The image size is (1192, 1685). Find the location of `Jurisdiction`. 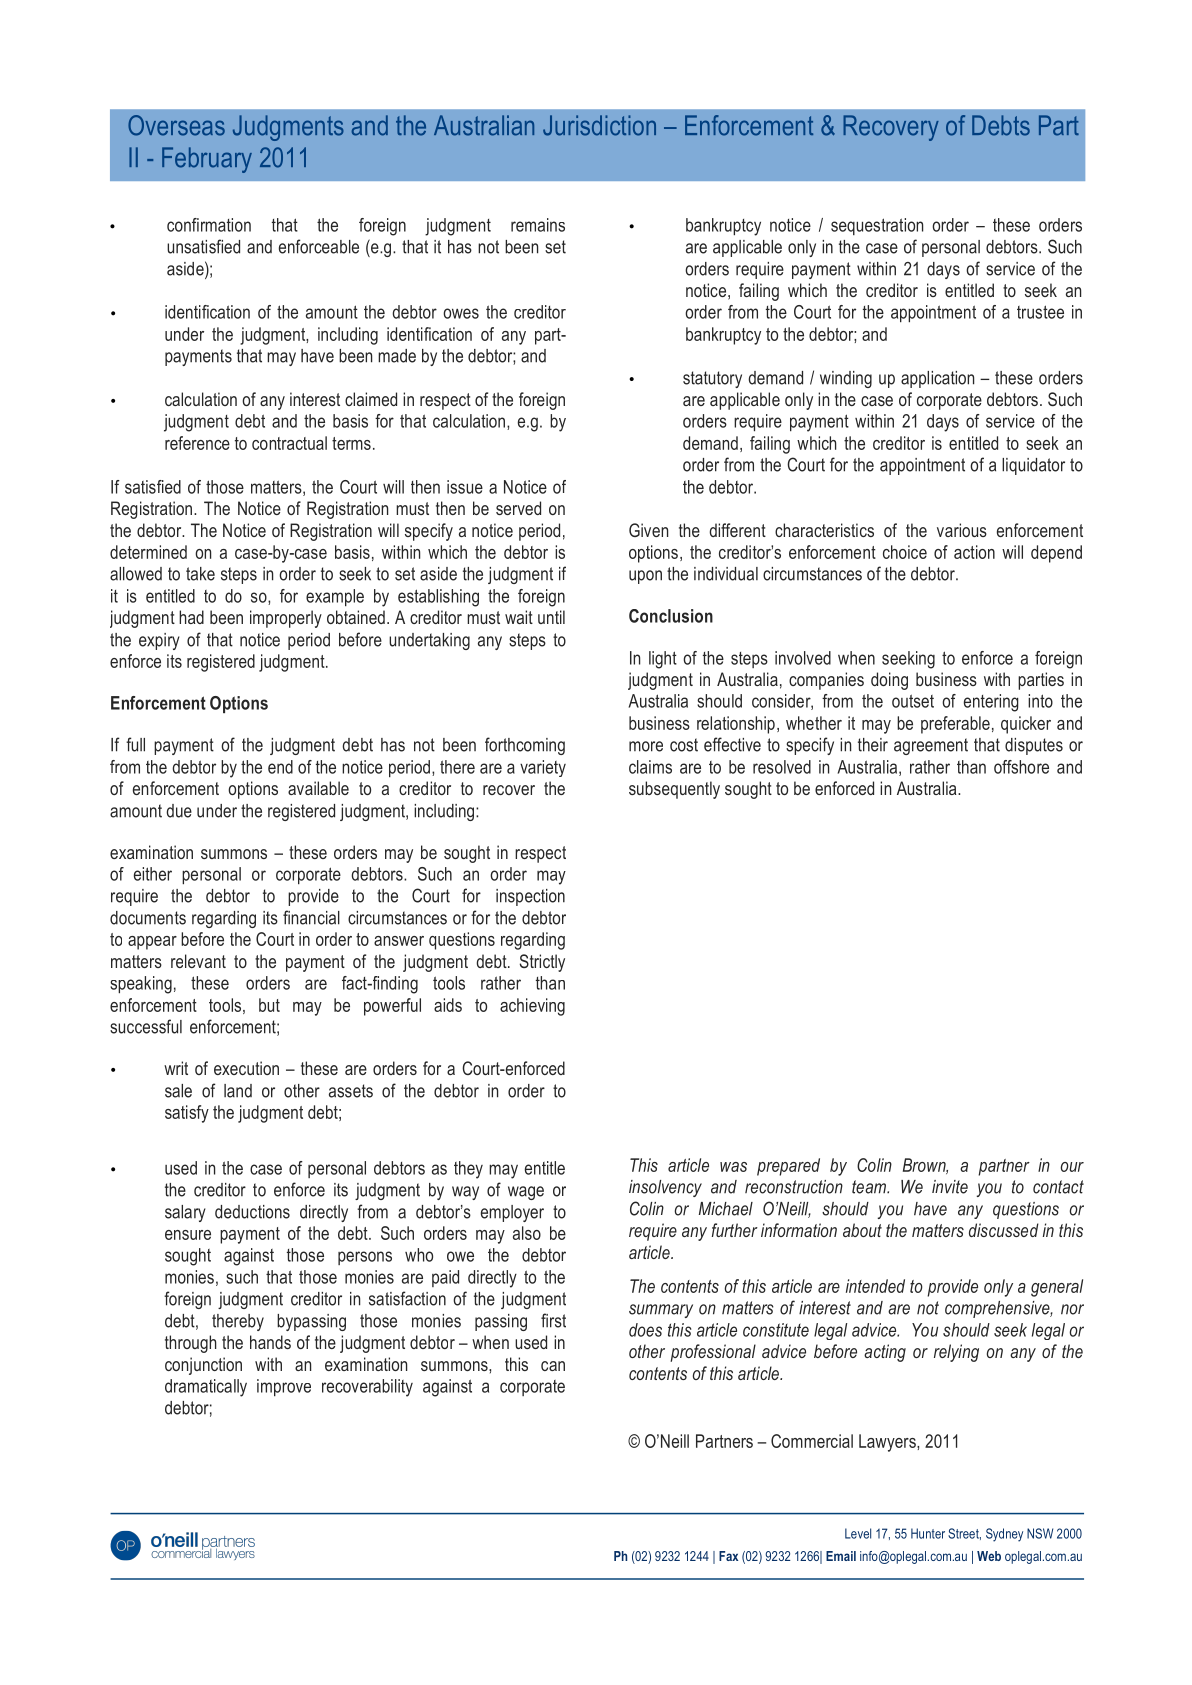

Jurisdiction is located at coordinates (599, 125).
